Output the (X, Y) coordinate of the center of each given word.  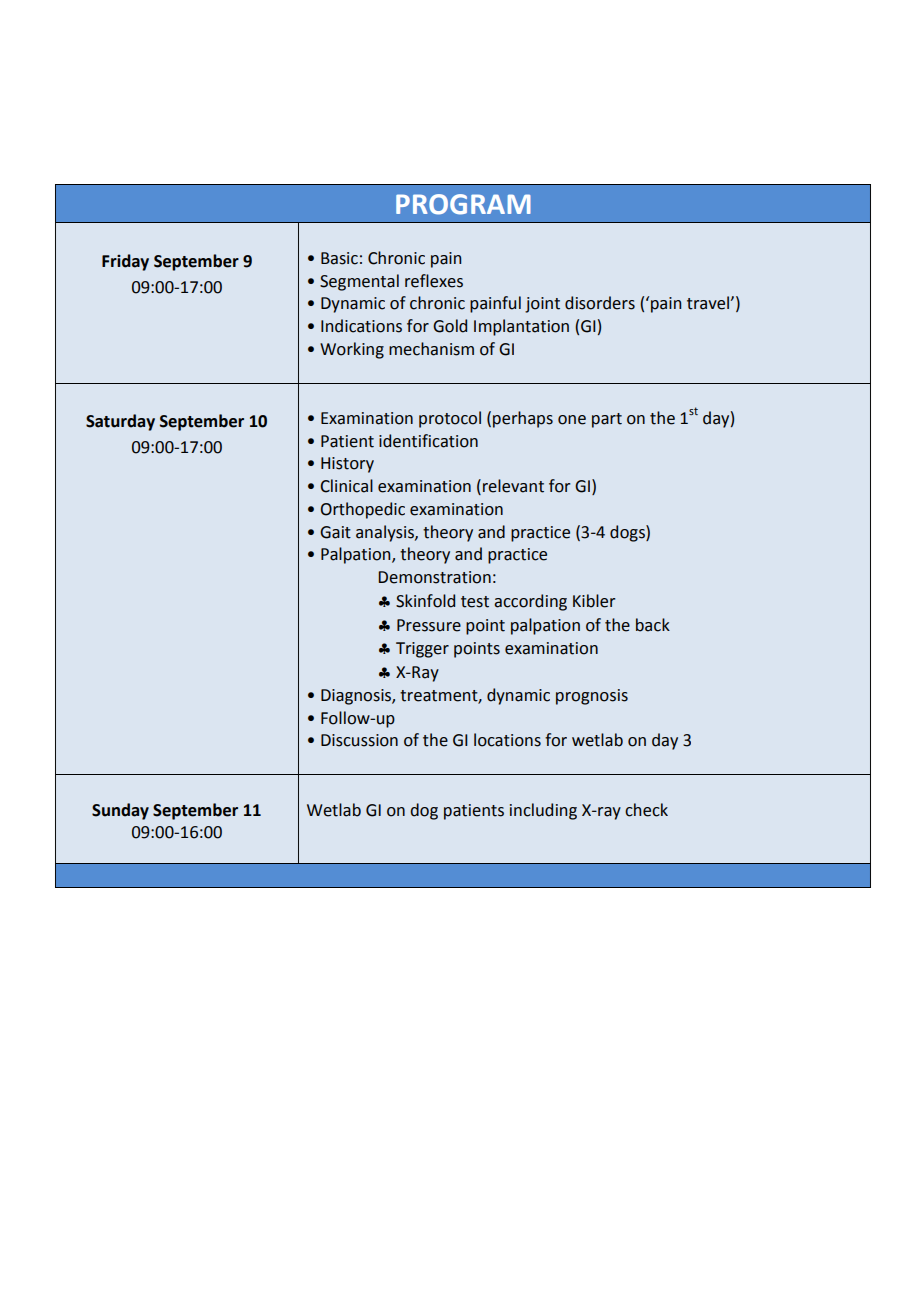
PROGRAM (463, 204)
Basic (339, 258)
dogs (628, 533)
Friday (125, 262)
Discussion (359, 740)
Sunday (120, 811)
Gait (335, 532)
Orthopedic (363, 510)
